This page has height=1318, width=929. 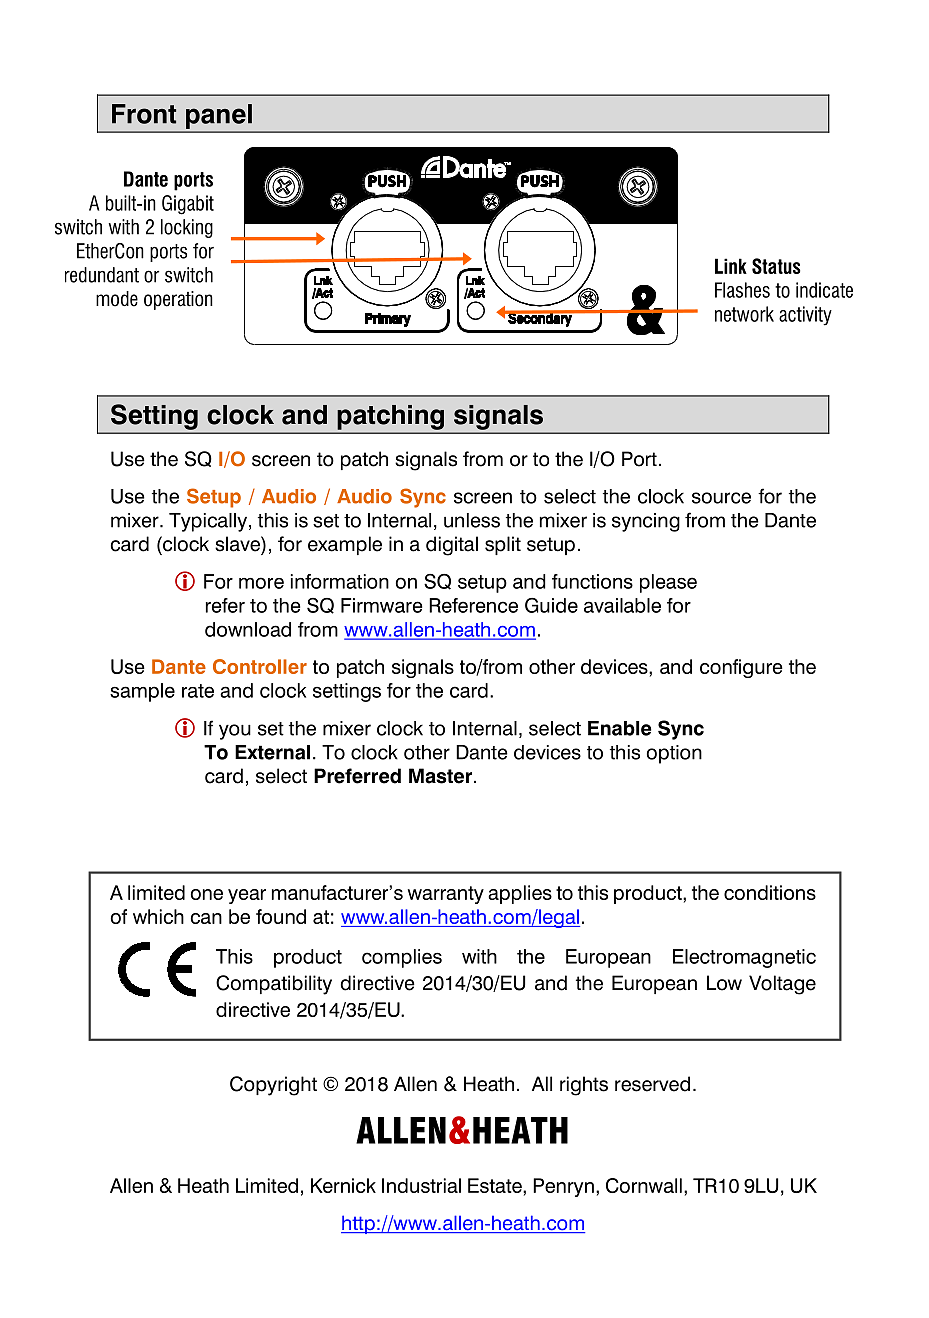 I want to click on panel, so click(x=219, y=116).
